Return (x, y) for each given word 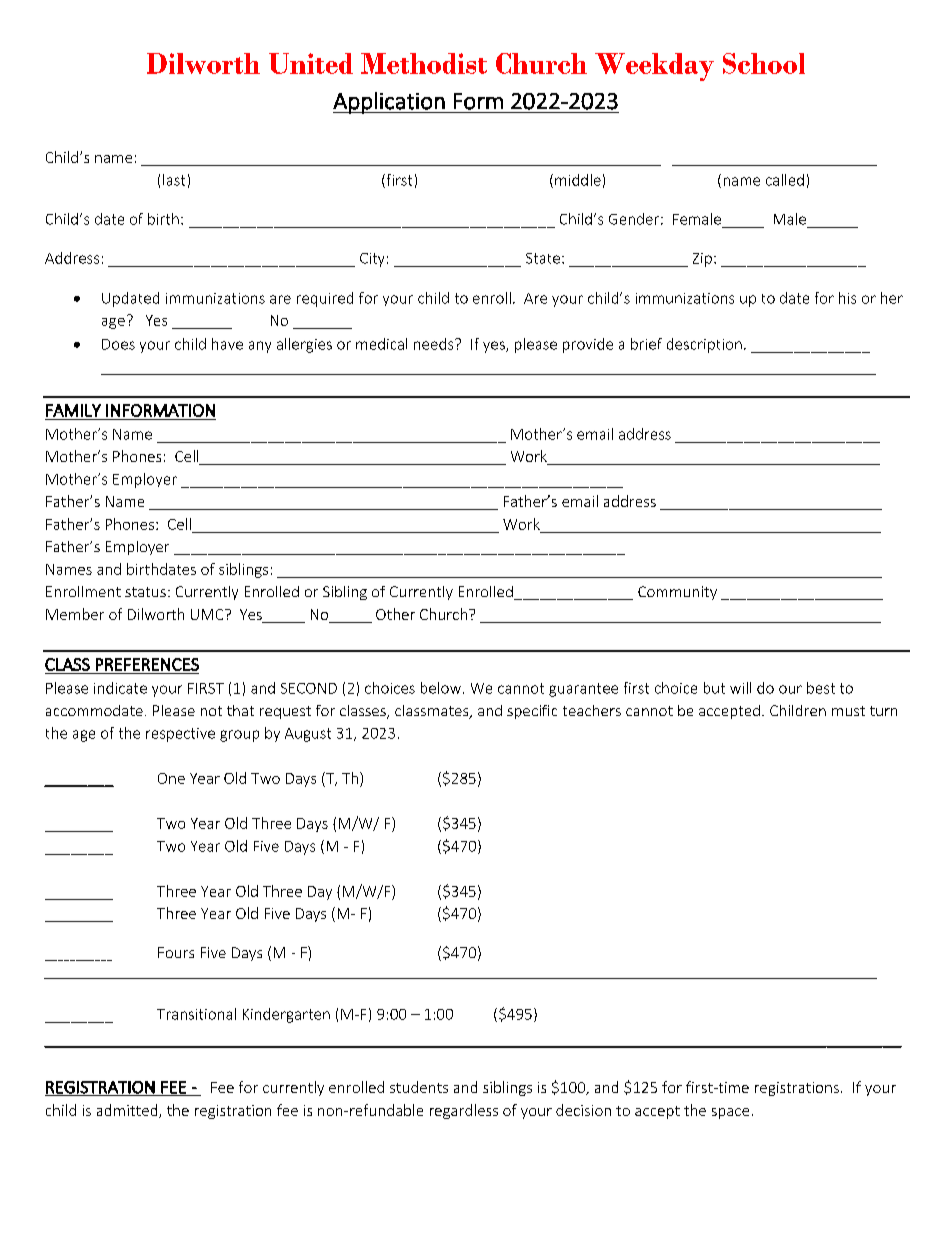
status (145, 592)
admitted (128, 1111)
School (764, 63)
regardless (464, 1111)
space (730, 1113)
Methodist (424, 63)
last (174, 180)
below (441, 688)
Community (677, 593)
